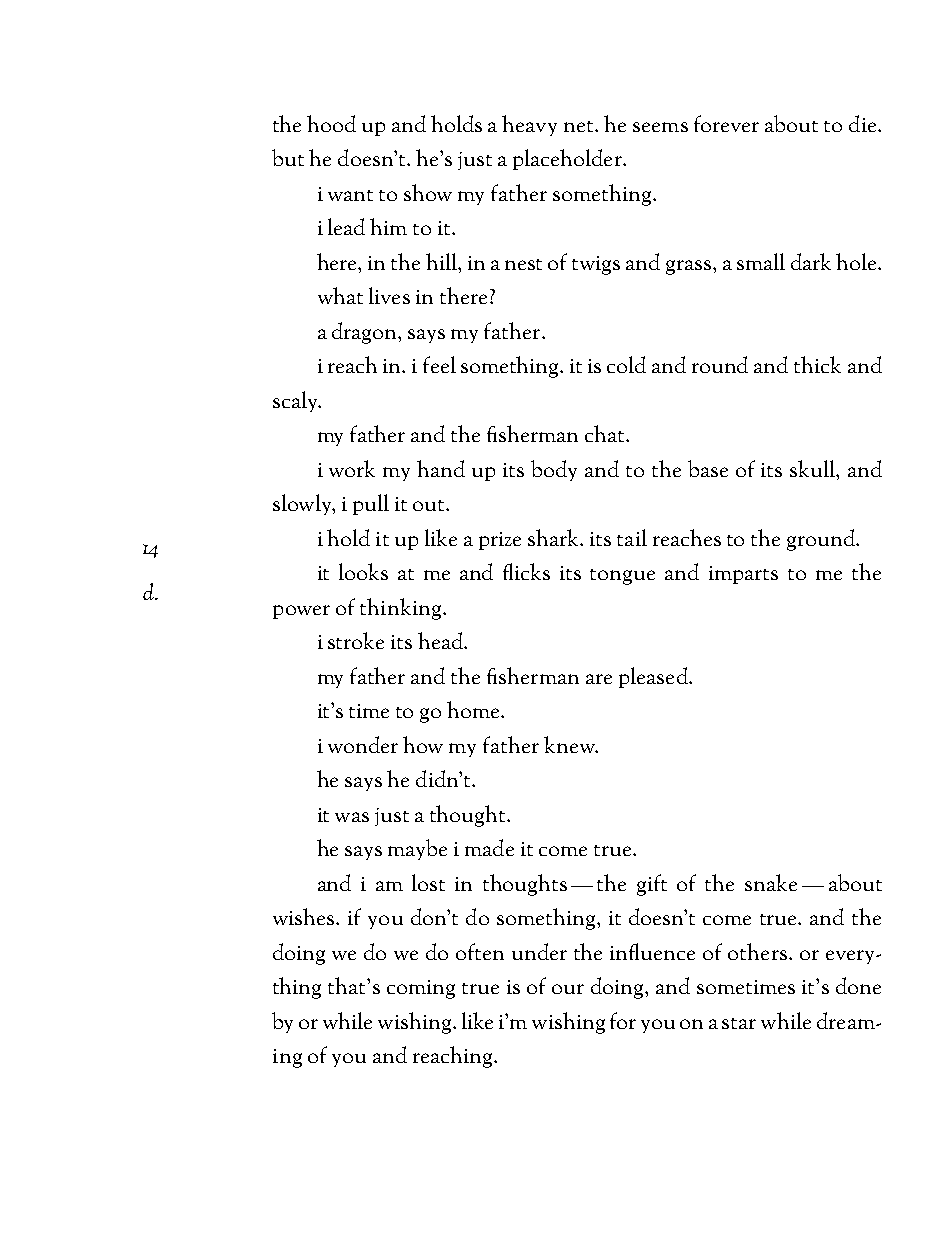 The height and width of the page is (1234, 952). What do you see at coordinates (726, 123) in the page?
I see `forever` at bounding box center [726, 123].
